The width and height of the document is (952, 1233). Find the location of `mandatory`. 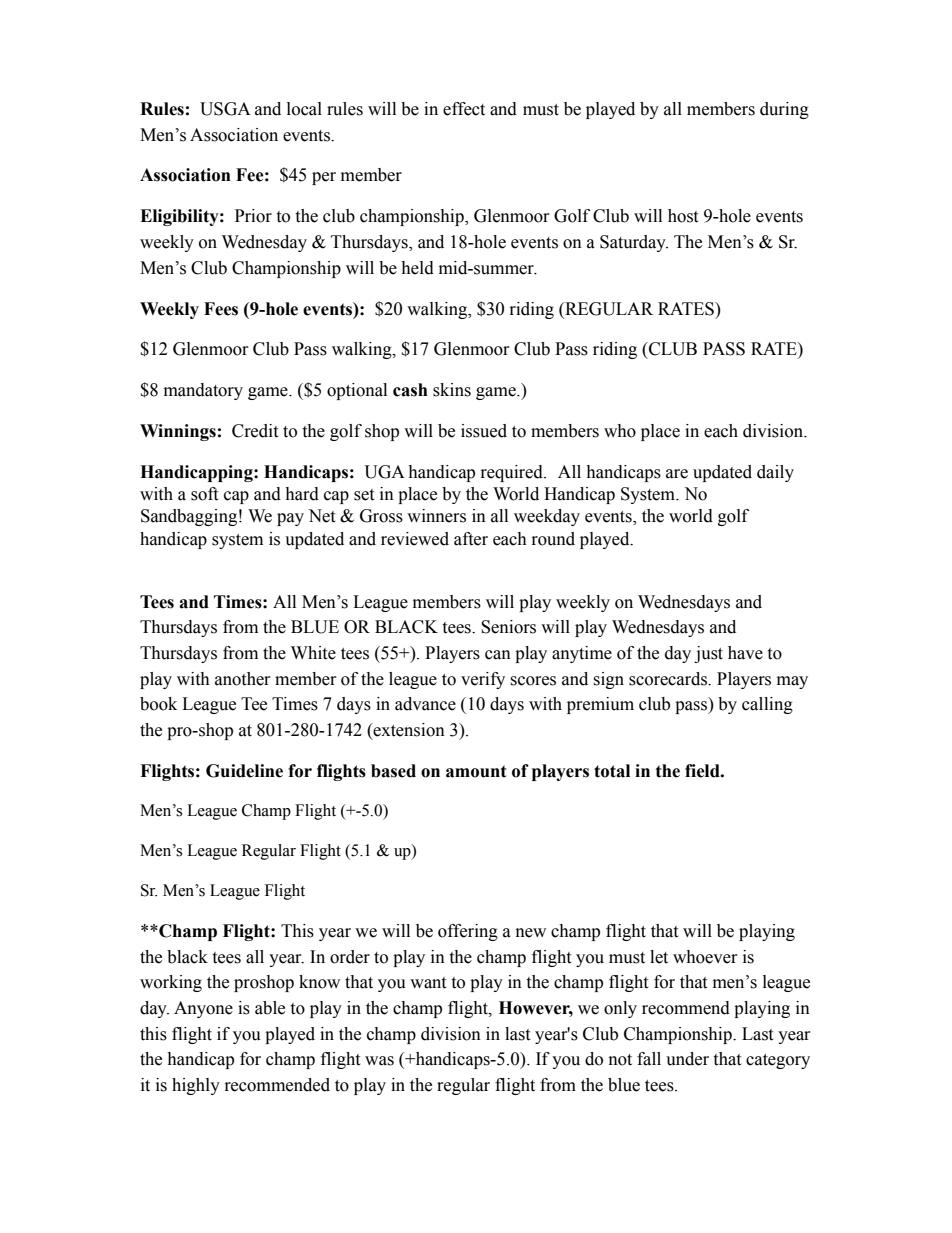

mandatory is located at coordinates (203, 391).
